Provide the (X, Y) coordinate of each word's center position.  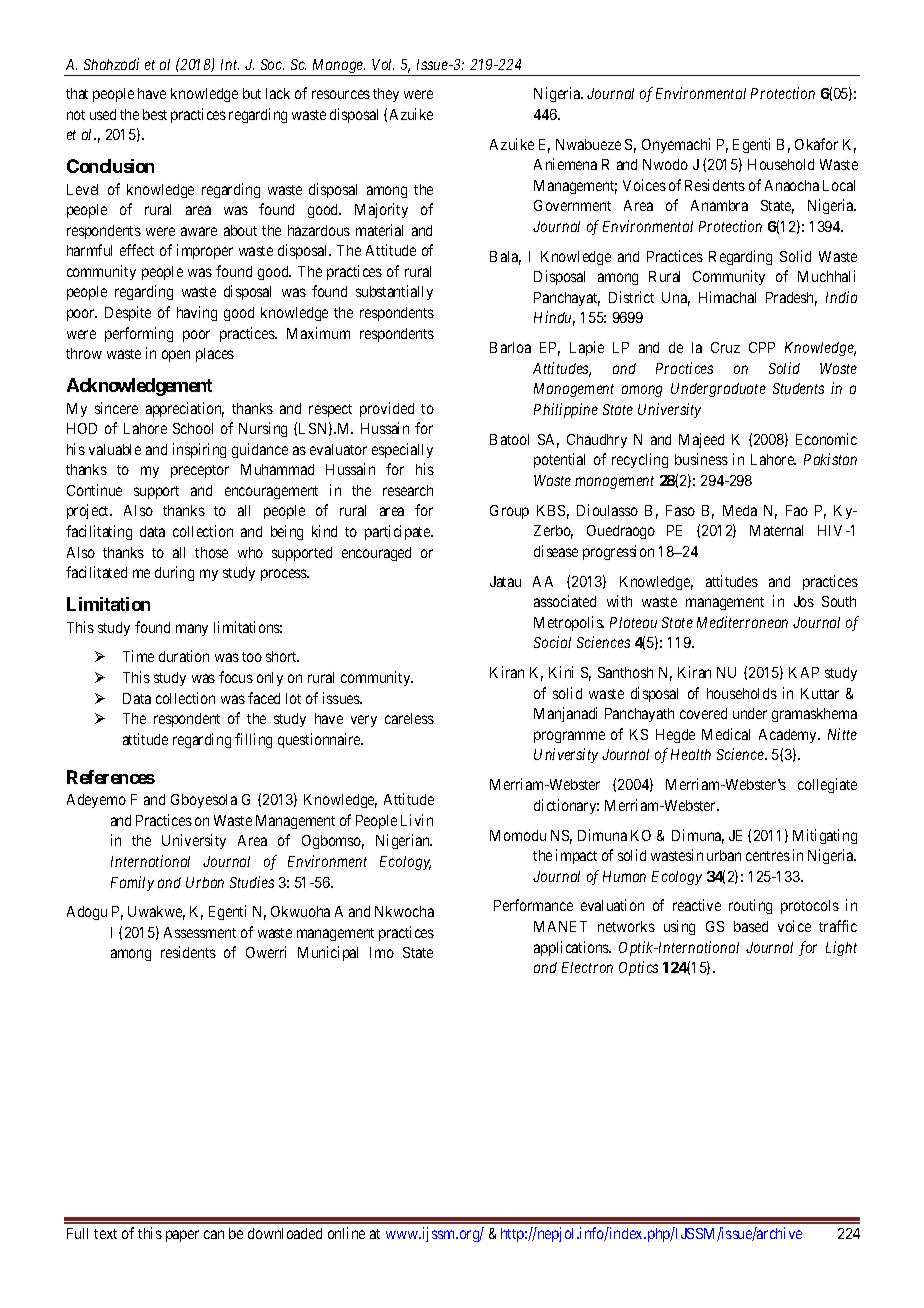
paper (182, 1236)
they (386, 95)
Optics (638, 968)
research (408, 490)
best (155, 114)
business (701, 459)
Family (132, 883)
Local (839, 185)
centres (768, 856)
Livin (417, 820)
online (346, 1233)
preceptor (200, 471)
